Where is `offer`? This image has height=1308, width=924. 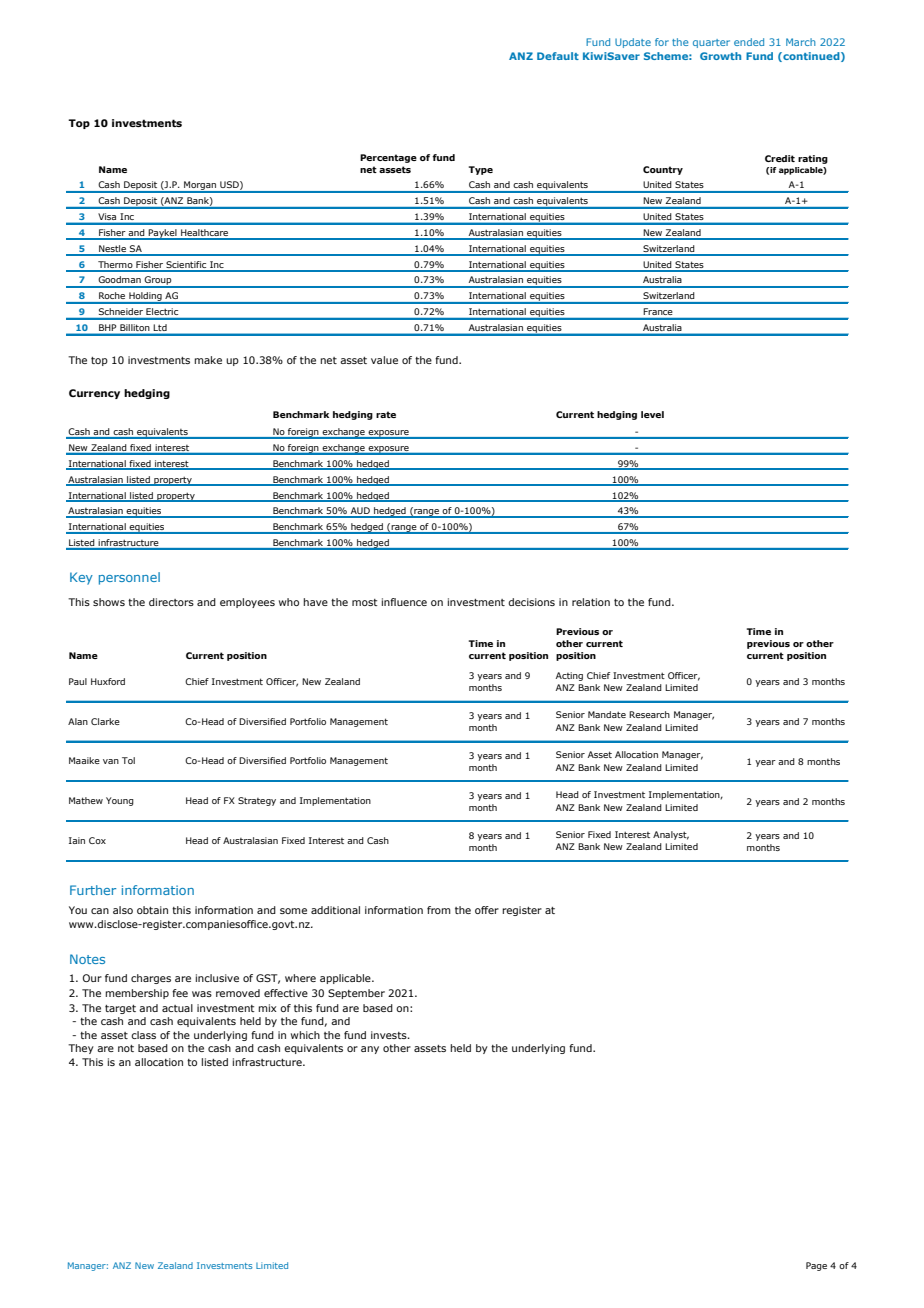 offer is located at coordinates (487, 910).
